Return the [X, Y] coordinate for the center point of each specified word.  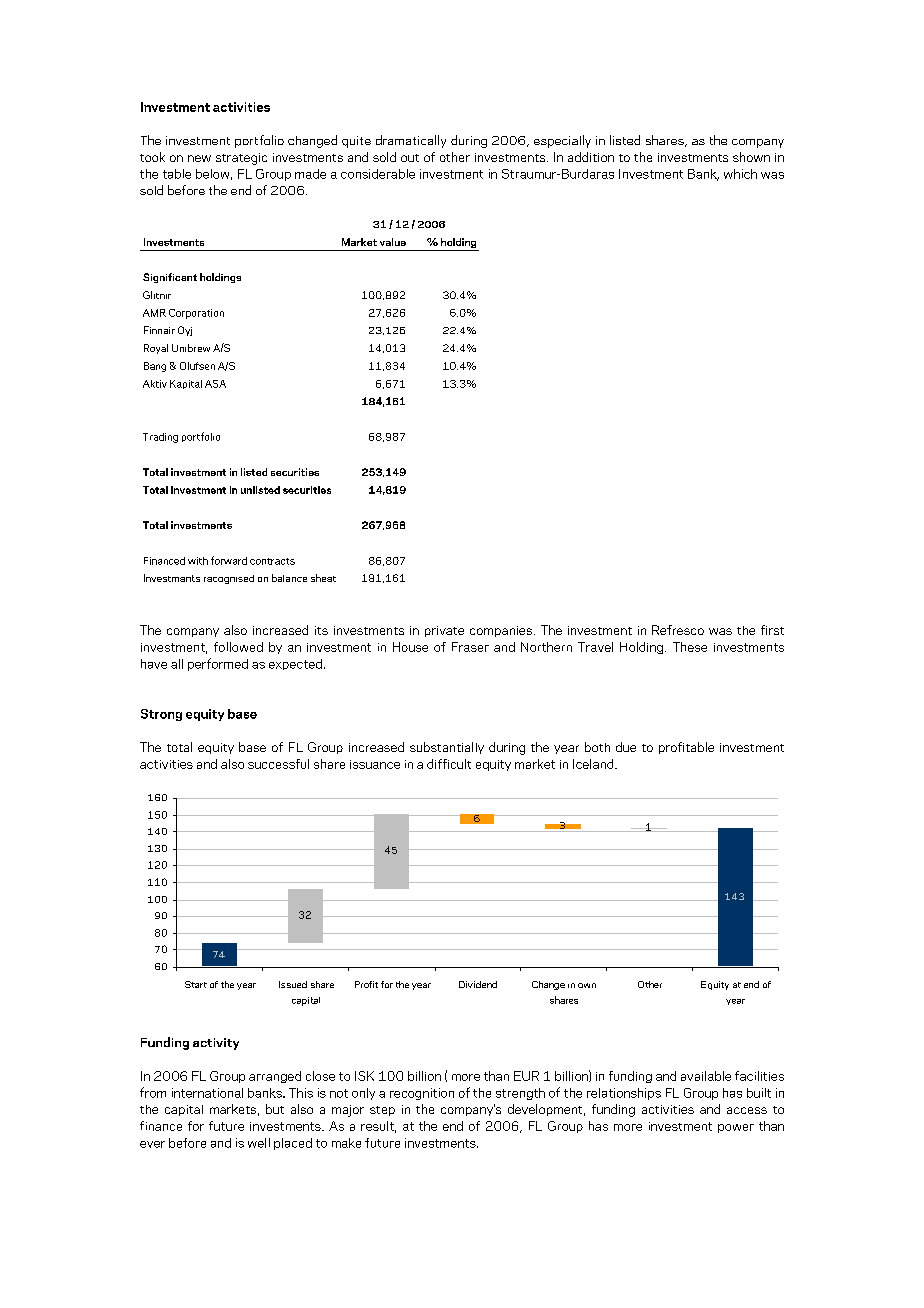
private [444, 631]
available [706, 1076]
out [410, 158]
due [626, 747]
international [207, 1093]
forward [229, 560]
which [740, 174]
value [393, 242]
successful [278, 764]
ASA [215, 384]
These [690, 647]
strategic [241, 159]
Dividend [478, 984]
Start [196, 984]
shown [751, 157]
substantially [447, 748]
